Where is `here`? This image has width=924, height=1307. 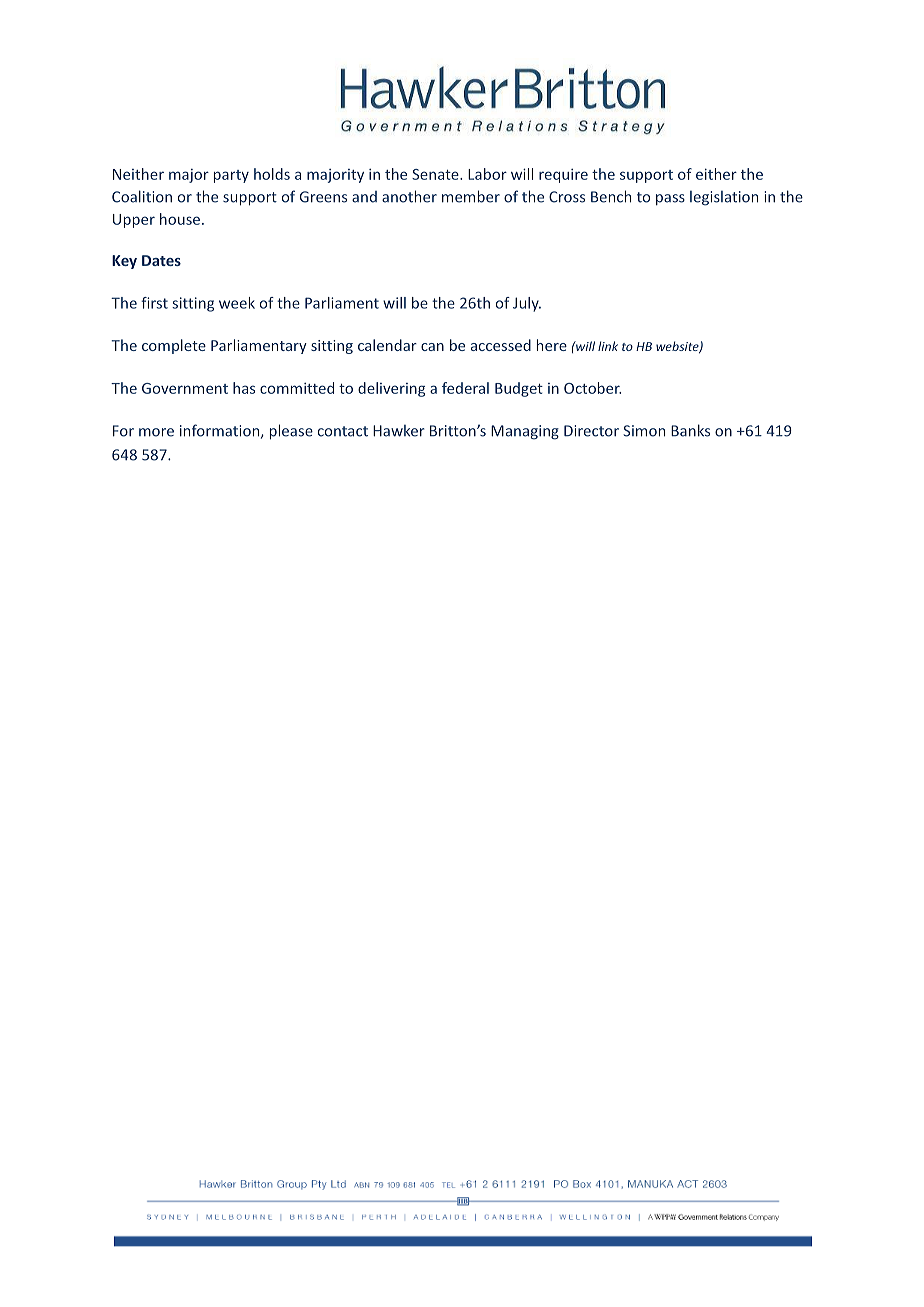 here is located at coordinates (552, 345).
